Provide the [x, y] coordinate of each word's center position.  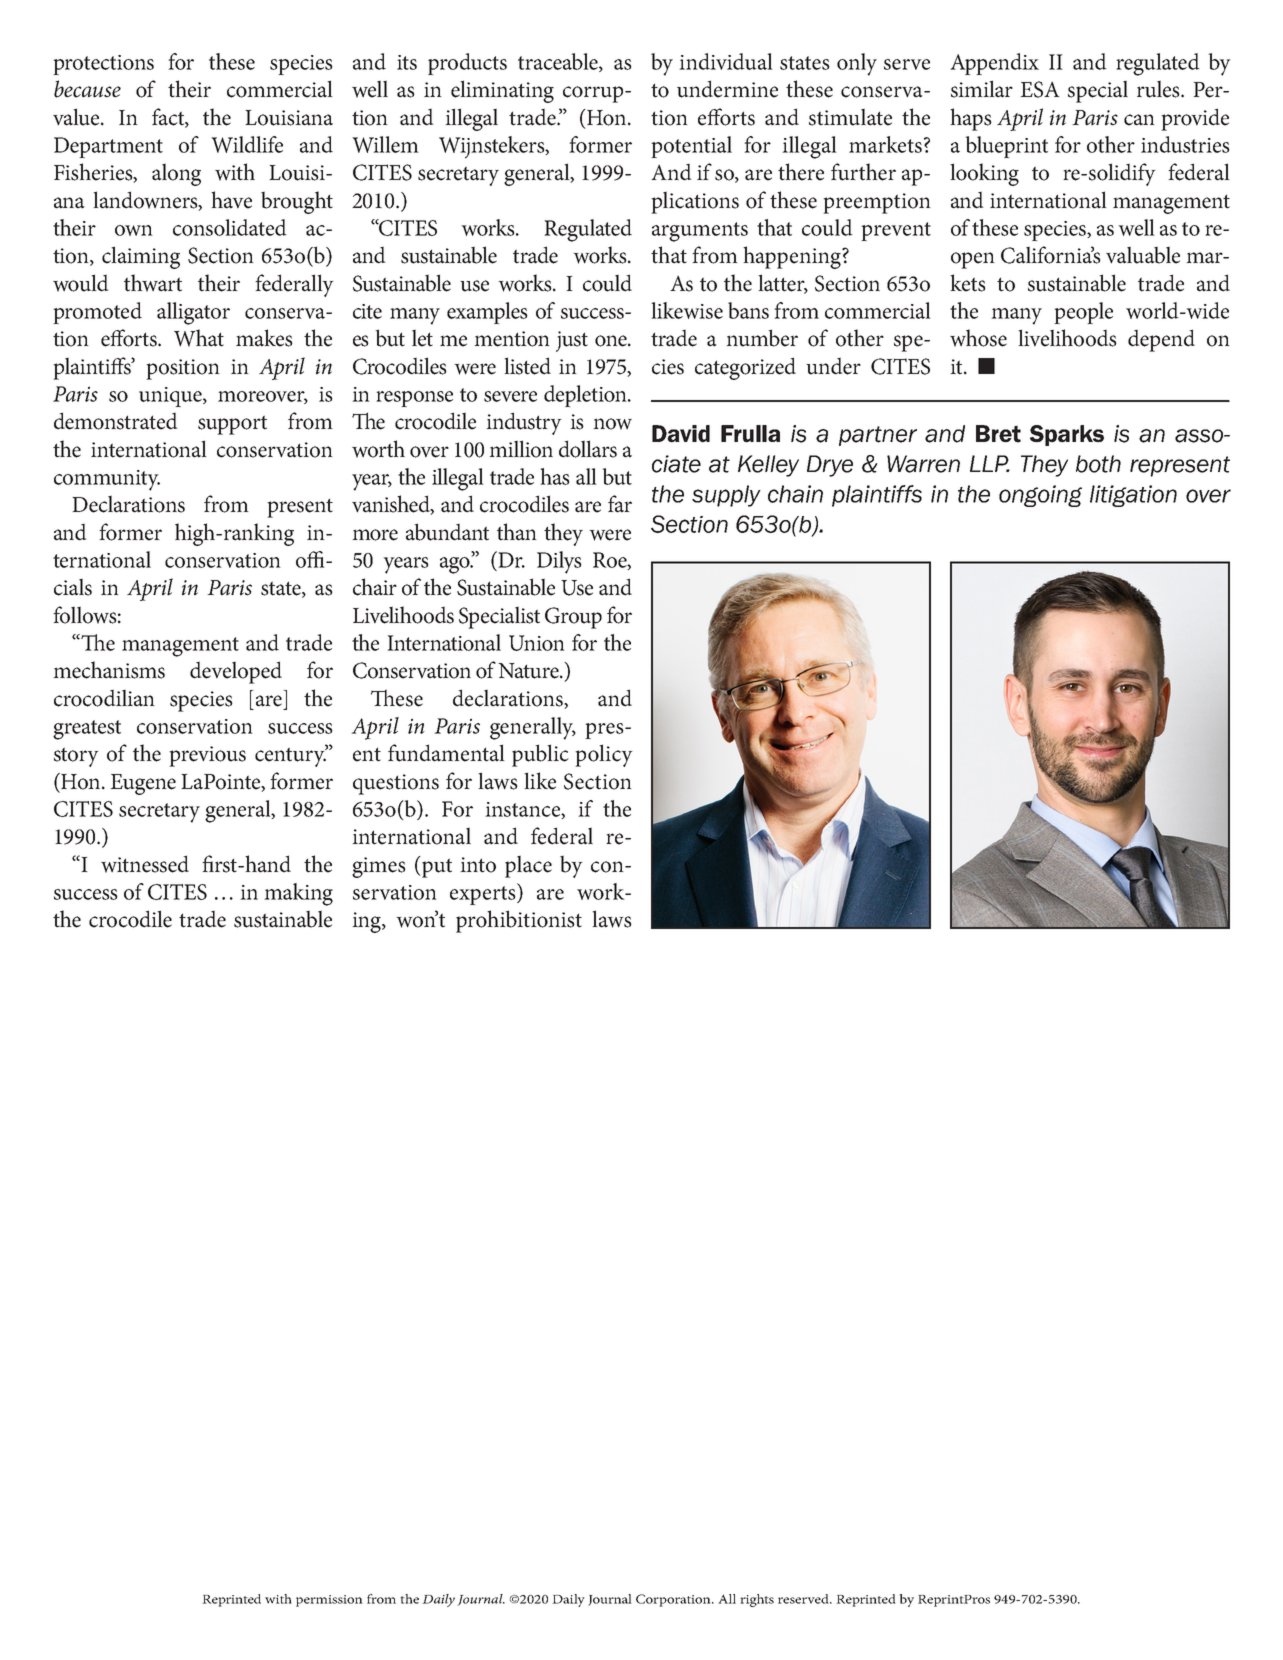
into [478, 865]
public [540, 755]
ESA [1040, 89]
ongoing [1040, 496]
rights [757, 1600]
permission [329, 1601]
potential [691, 147]
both [1098, 464]
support [232, 425]
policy [604, 755]
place [528, 866]
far [620, 504]
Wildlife [247, 144]
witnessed [145, 864]
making [298, 894]
